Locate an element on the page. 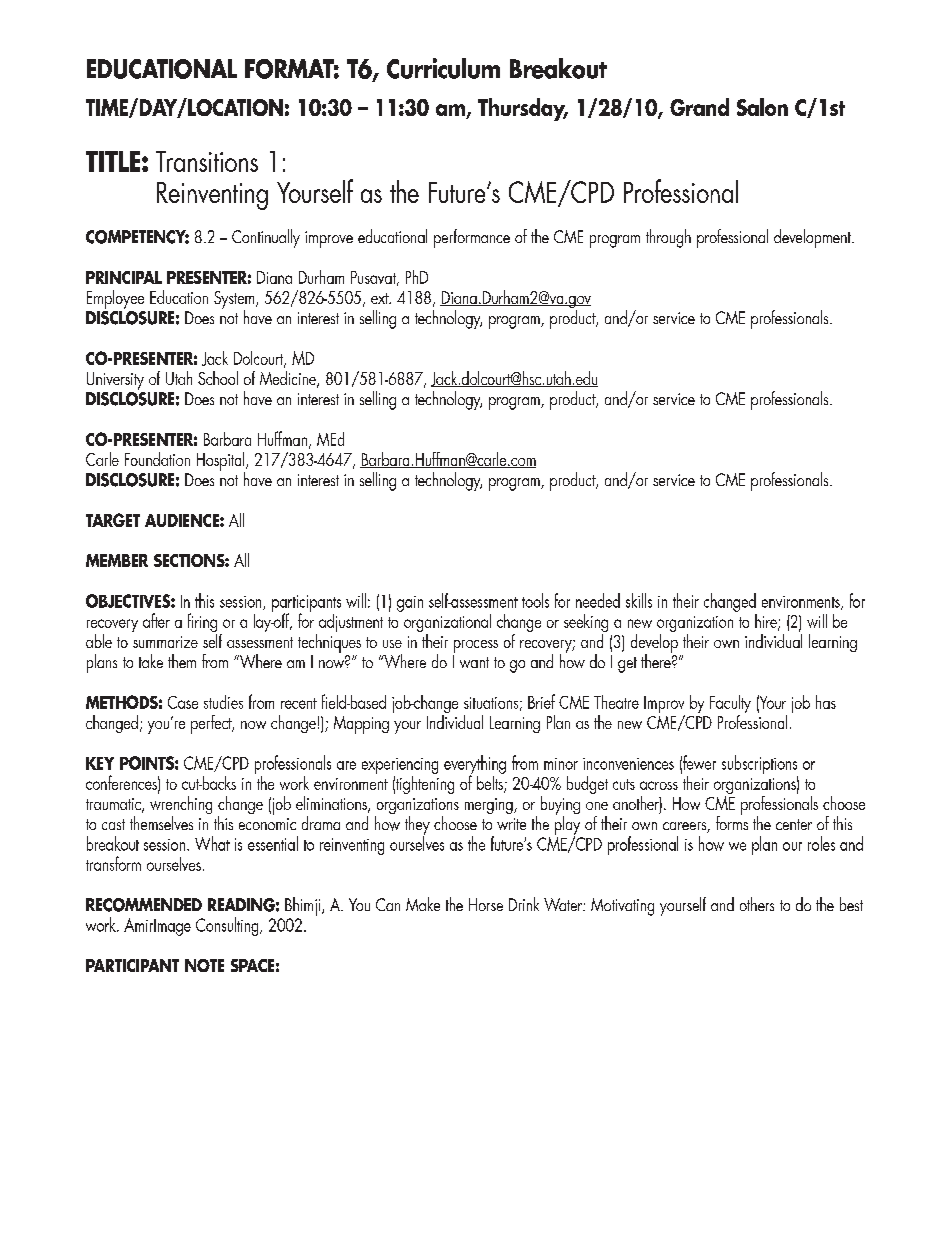  Thursday is located at coordinates (523, 109).
